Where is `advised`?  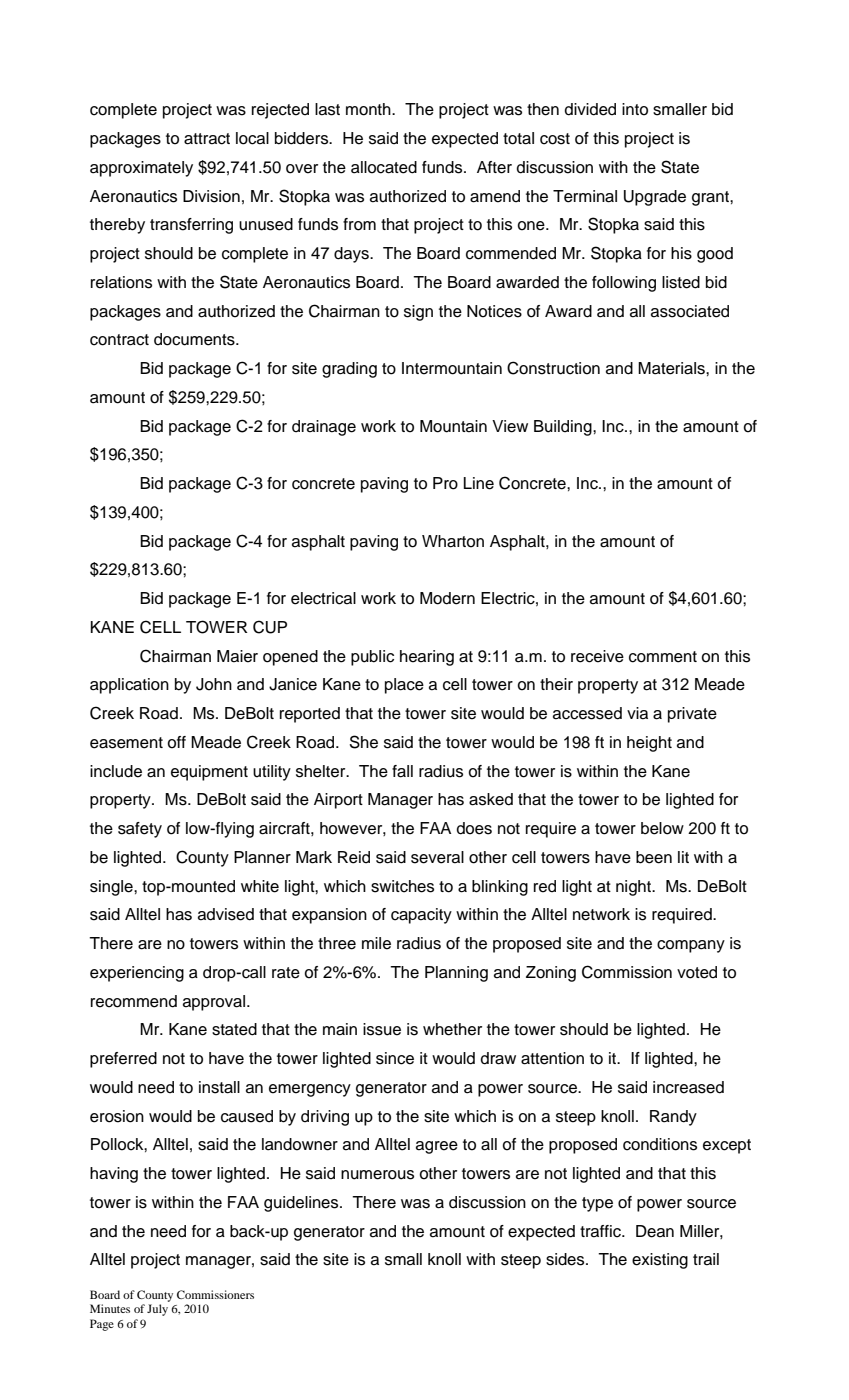 advised is located at coordinates (226, 914).
